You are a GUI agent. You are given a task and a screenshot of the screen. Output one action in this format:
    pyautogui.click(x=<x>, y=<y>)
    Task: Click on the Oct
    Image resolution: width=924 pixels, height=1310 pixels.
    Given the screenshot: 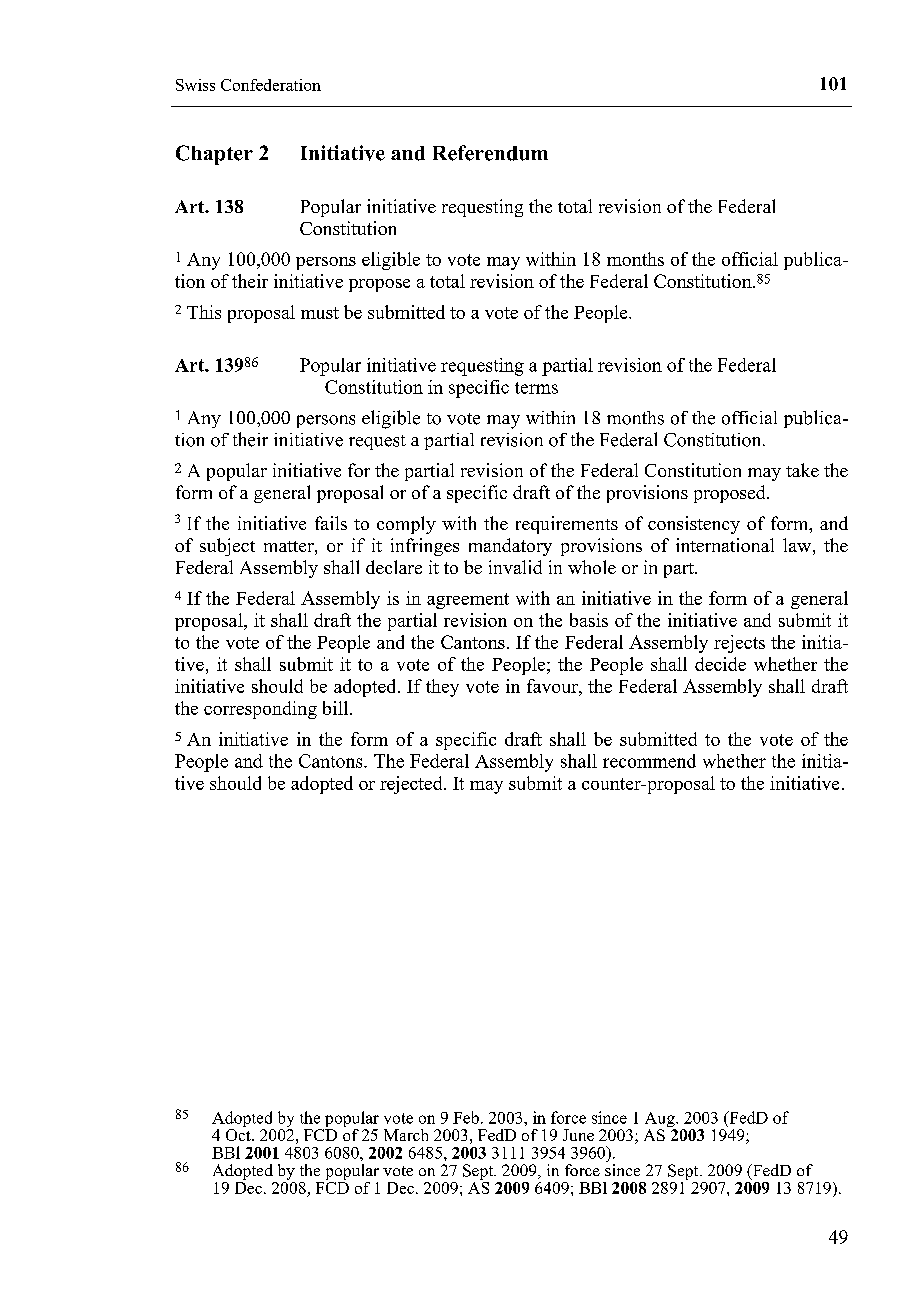 What is the action you would take?
    pyautogui.click(x=239, y=1133)
